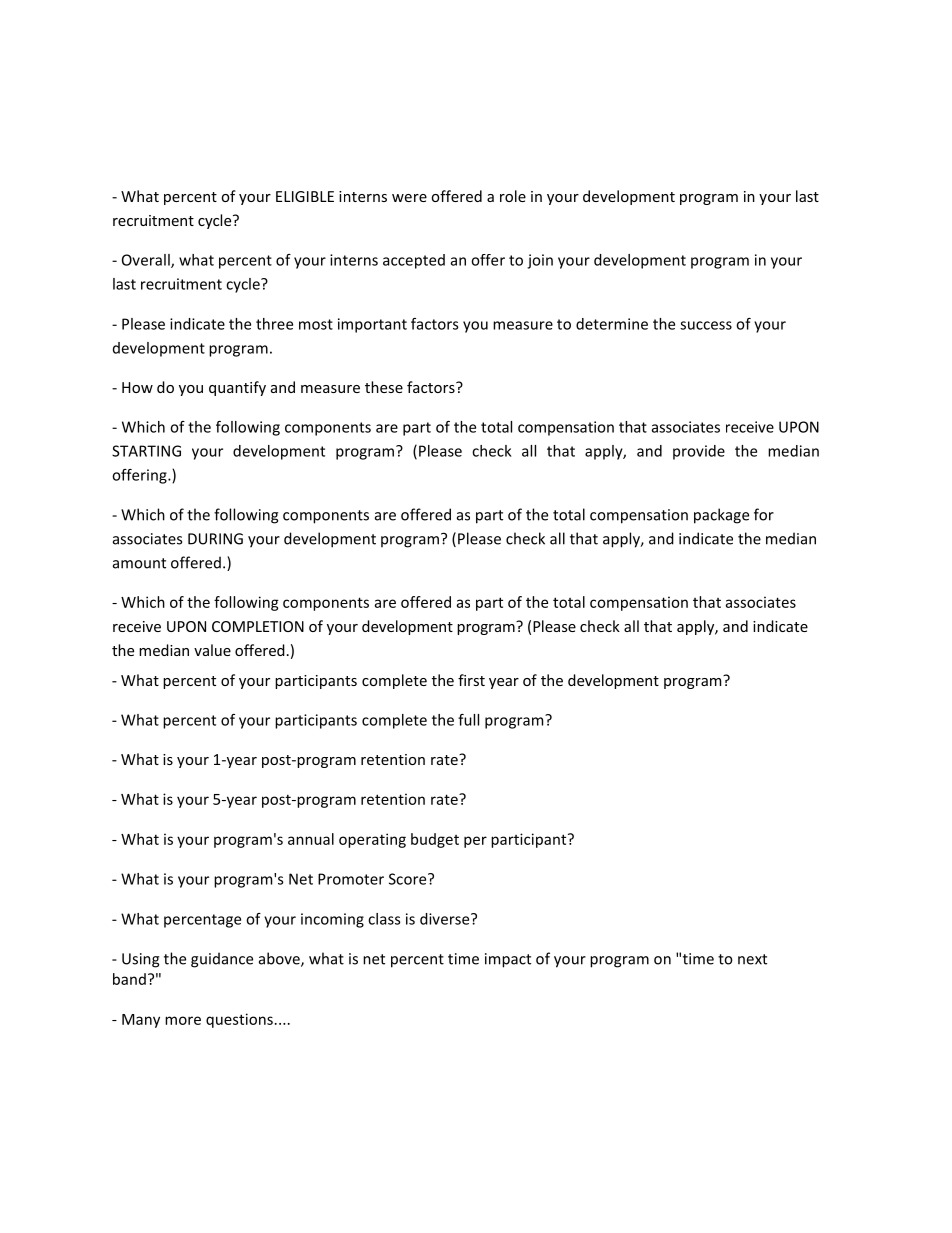 The height and width of the screenshot is (1233, 952). I want to click on next, so click(752, 959).
